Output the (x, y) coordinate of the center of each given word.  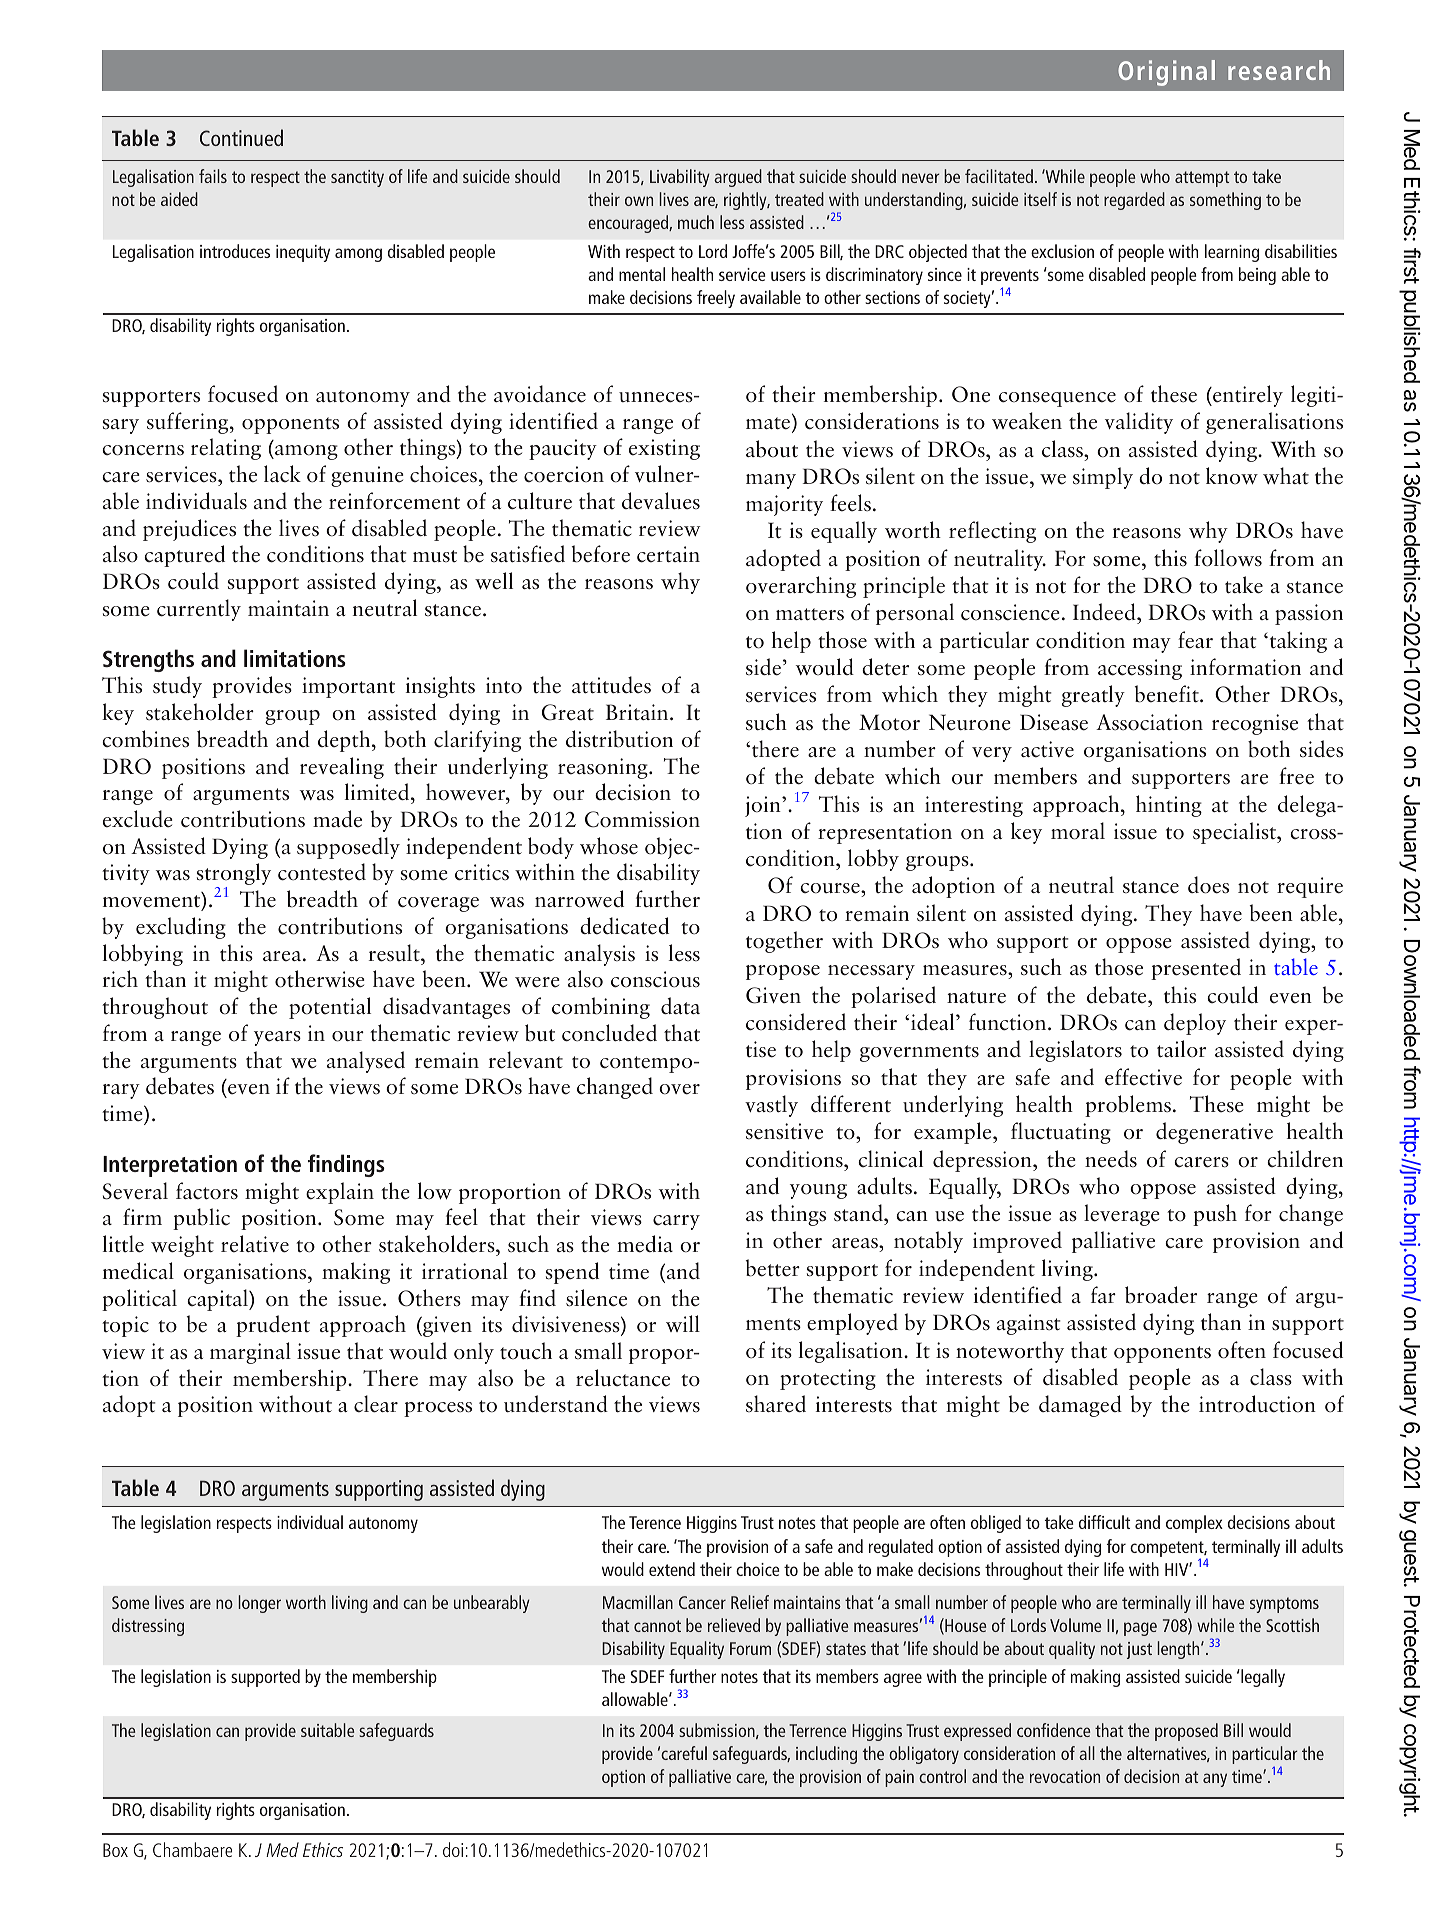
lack (282, 473)
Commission (642, 819)
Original (1166, 73)
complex (1194, 1524)
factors (207, 1191)
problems (1128, 1106)
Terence (655, 1522)
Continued (241, 137)
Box (115, 1850)
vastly (771, 1106)
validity (1139, 423)
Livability (680, 178)
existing (664, 449)
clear (376, 1404)
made (337, 819)
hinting (1169, 806)
